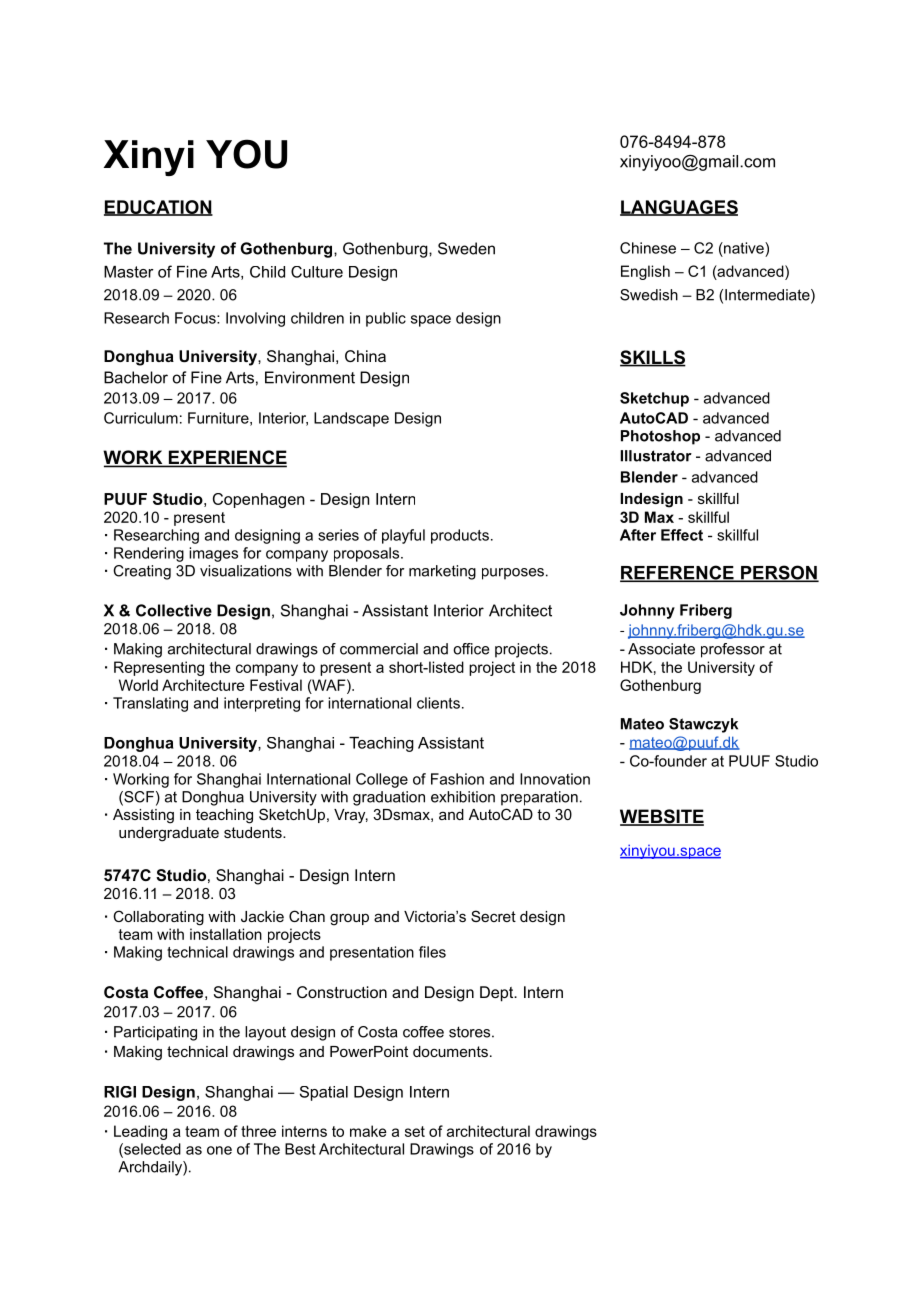  What do you see at coordinates (450, 1051) in the screenshot?
I see `documents` at bounding box center [450, 1051].
